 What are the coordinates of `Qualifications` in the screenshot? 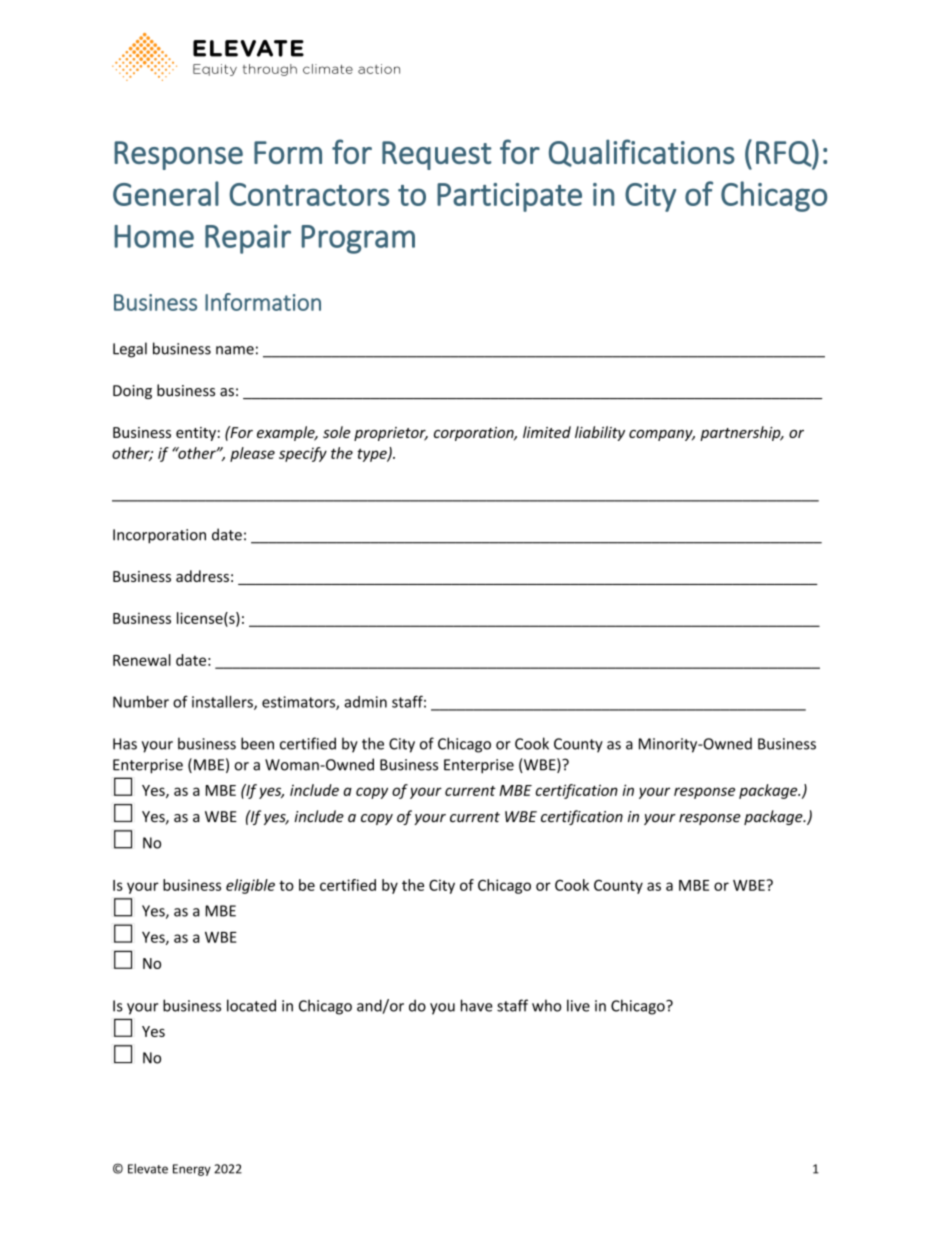 It's located at (642, 153).
